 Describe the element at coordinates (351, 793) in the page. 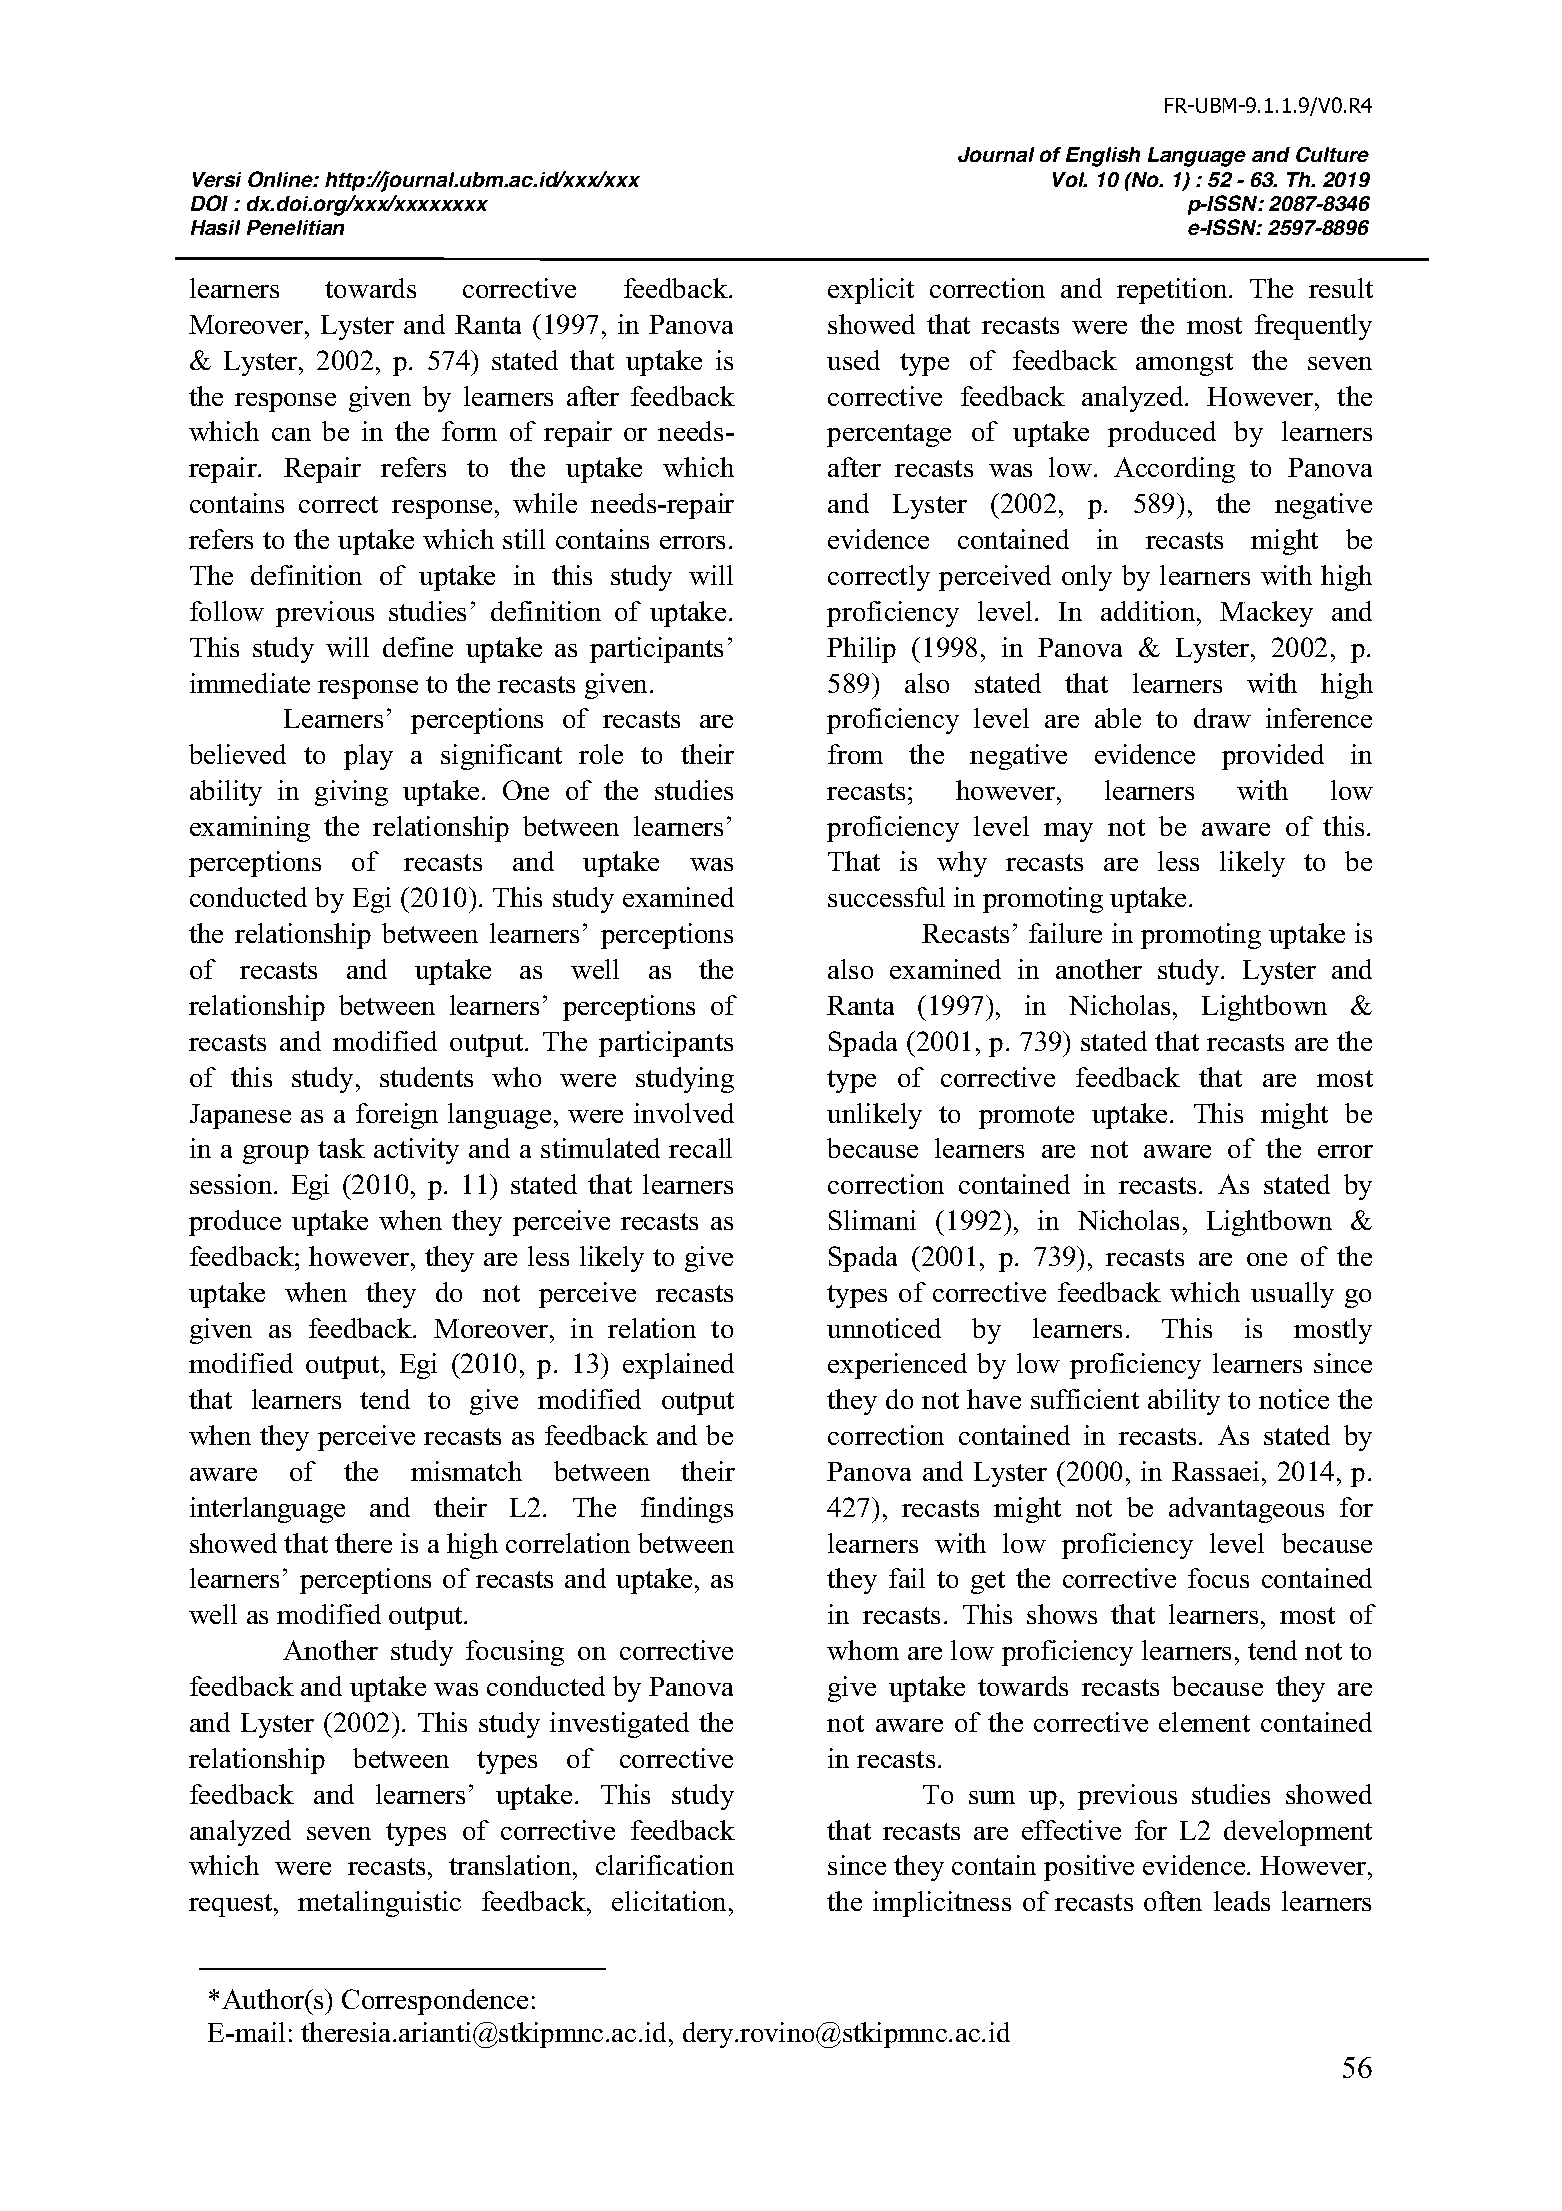

I see `giving` at that location.
